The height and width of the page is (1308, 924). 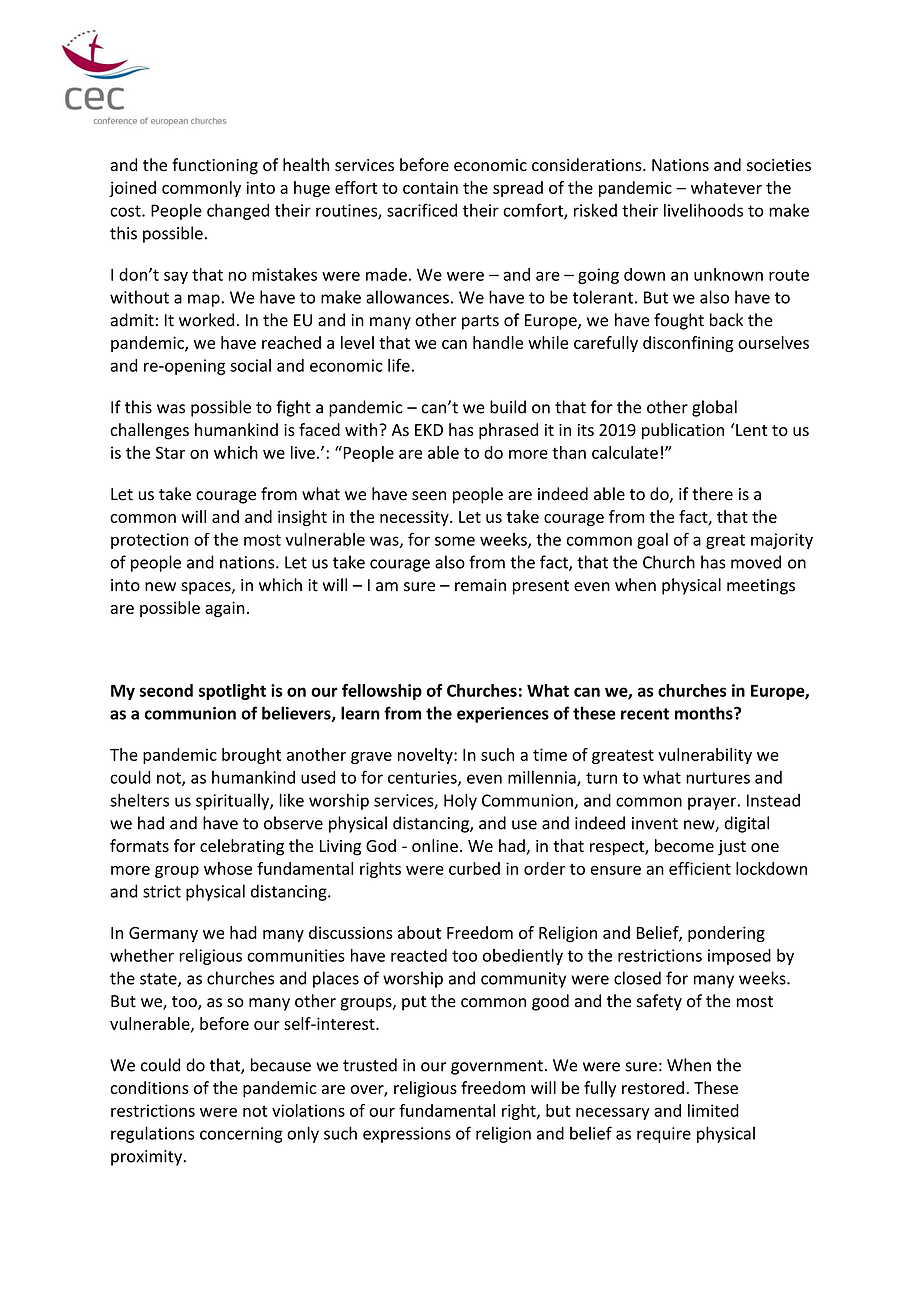 What do you see at coordinates (430, 187) in the page?
I see `contain` at bounding box center [430, 187].
